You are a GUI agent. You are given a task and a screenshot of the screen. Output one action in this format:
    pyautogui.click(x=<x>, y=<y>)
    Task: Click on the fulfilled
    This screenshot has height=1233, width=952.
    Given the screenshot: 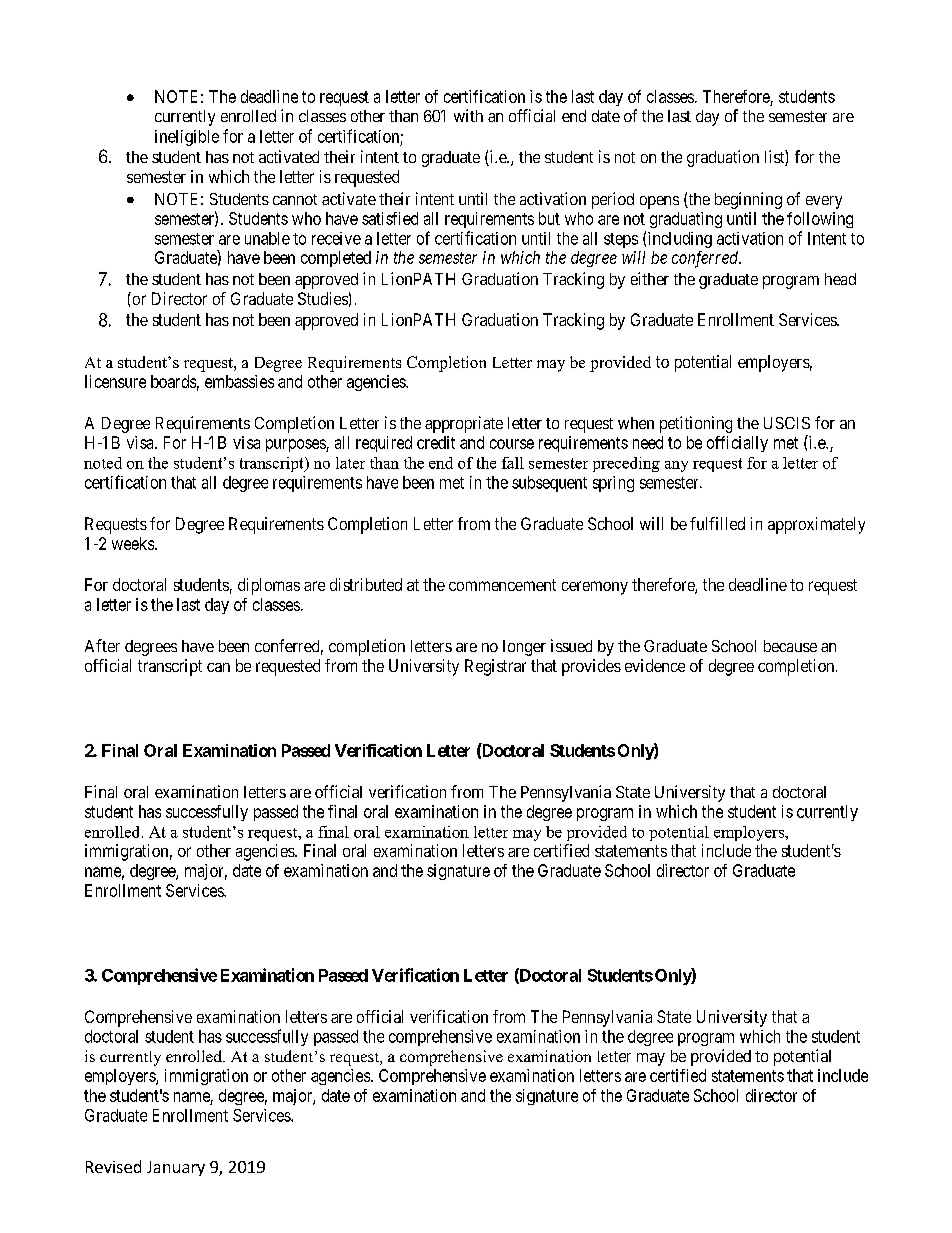 What is the action you would take?
    pyautogui.click(x=717, y=523)
